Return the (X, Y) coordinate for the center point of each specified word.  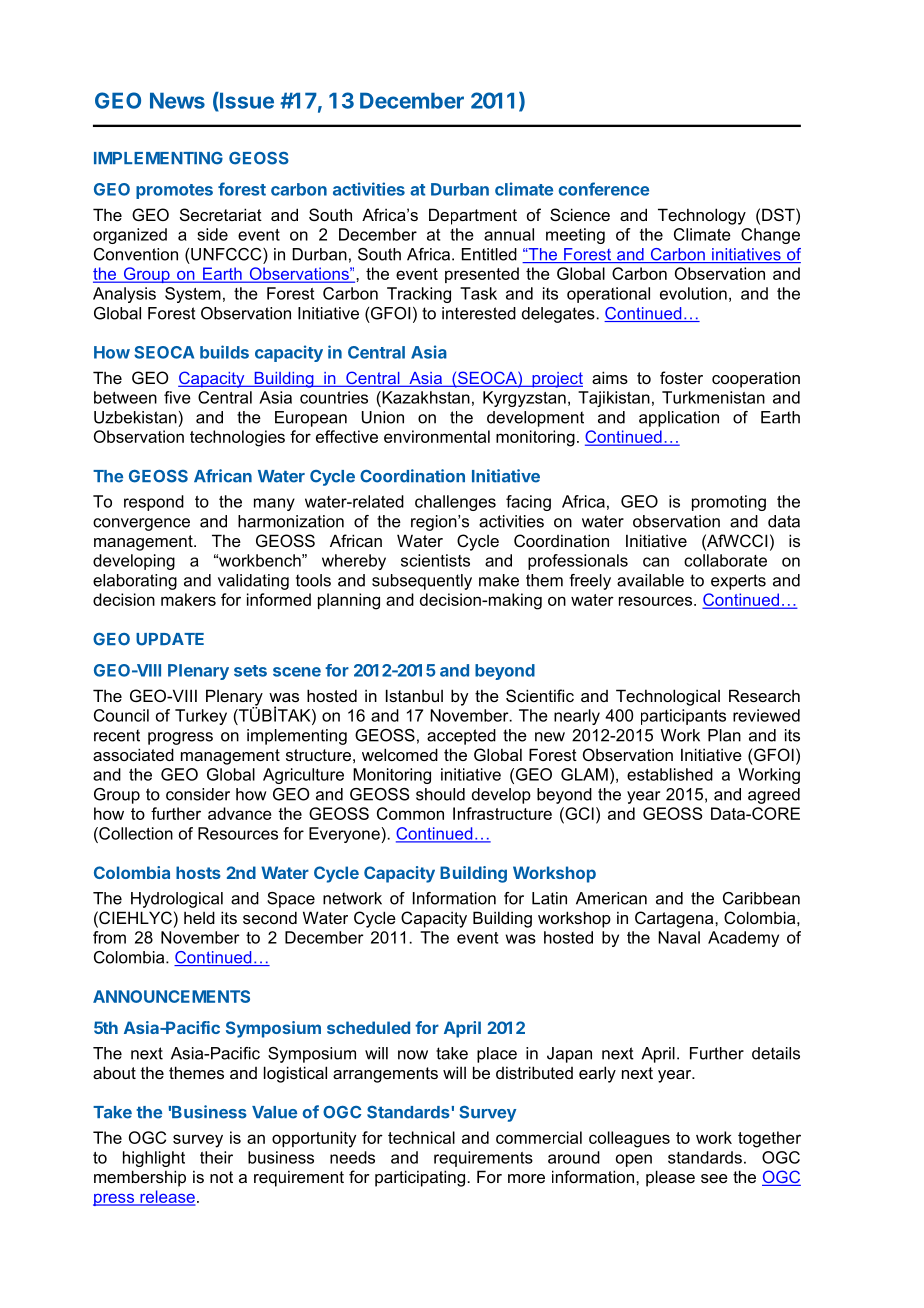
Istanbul (414, 695)
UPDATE (170, 639)
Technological (668, 697)
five (177, 397)
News (177, 100)
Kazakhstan (425, 397)
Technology (702, 216)
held (199, 917)
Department (473, 216)
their (216, 1157)
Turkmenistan (713, 397)
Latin (549, 898)
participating (421, 1178)
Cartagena (675, 919)
